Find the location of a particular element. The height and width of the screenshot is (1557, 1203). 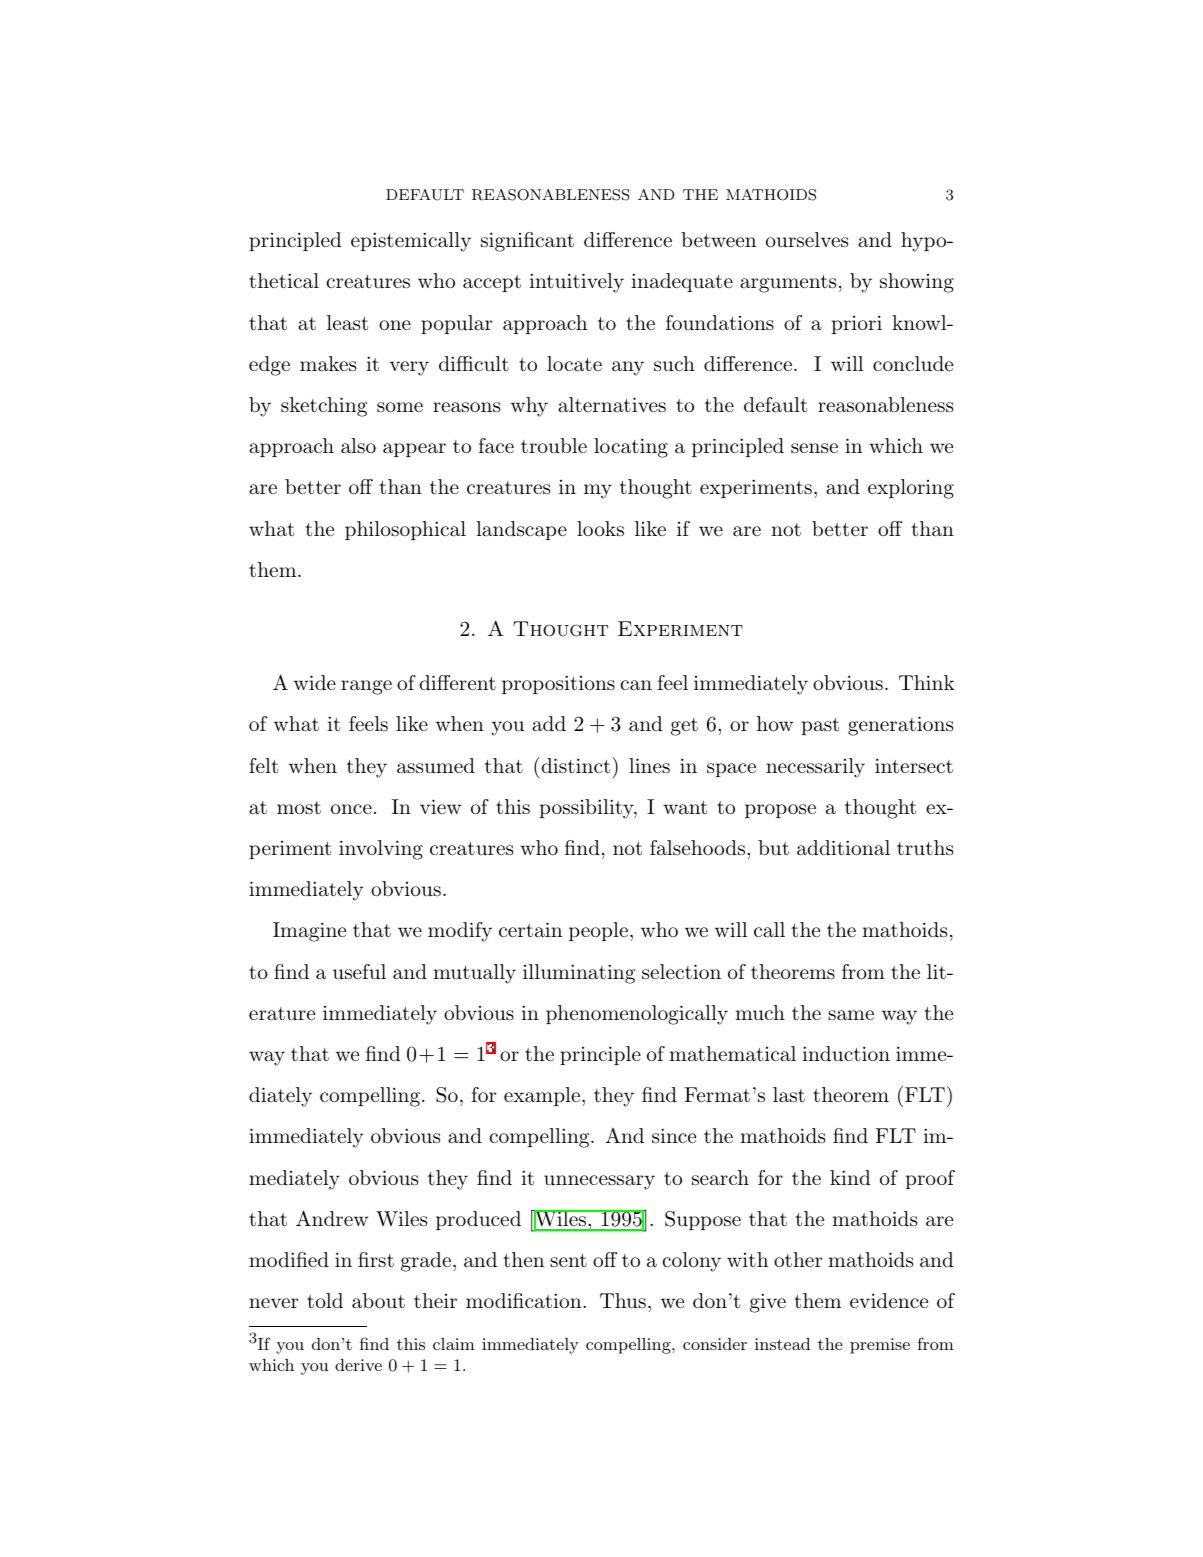

distinct is located at coordinates (574, 765).
